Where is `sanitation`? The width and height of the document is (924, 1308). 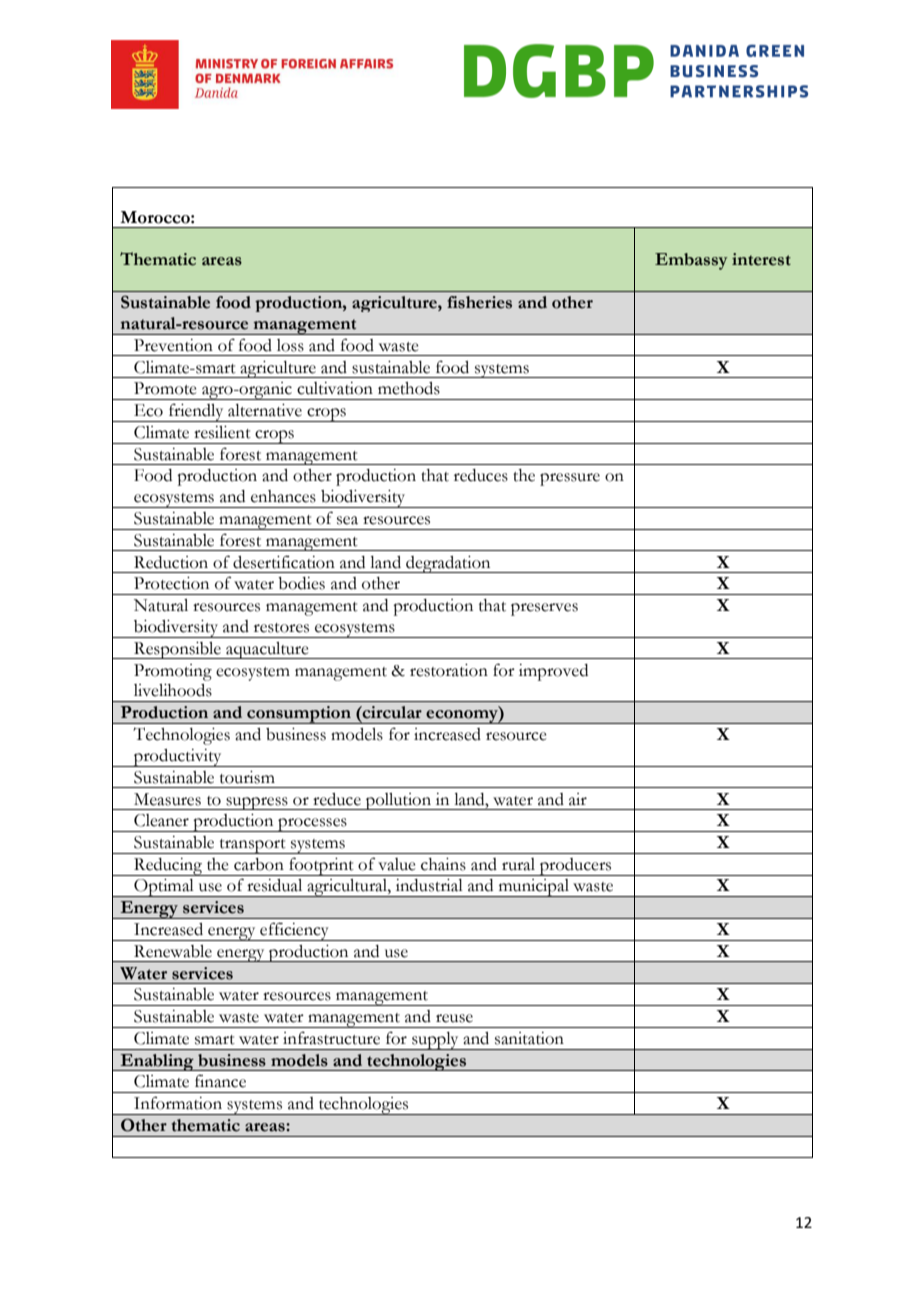 sanitation is located at coordinates (529, 1038).
